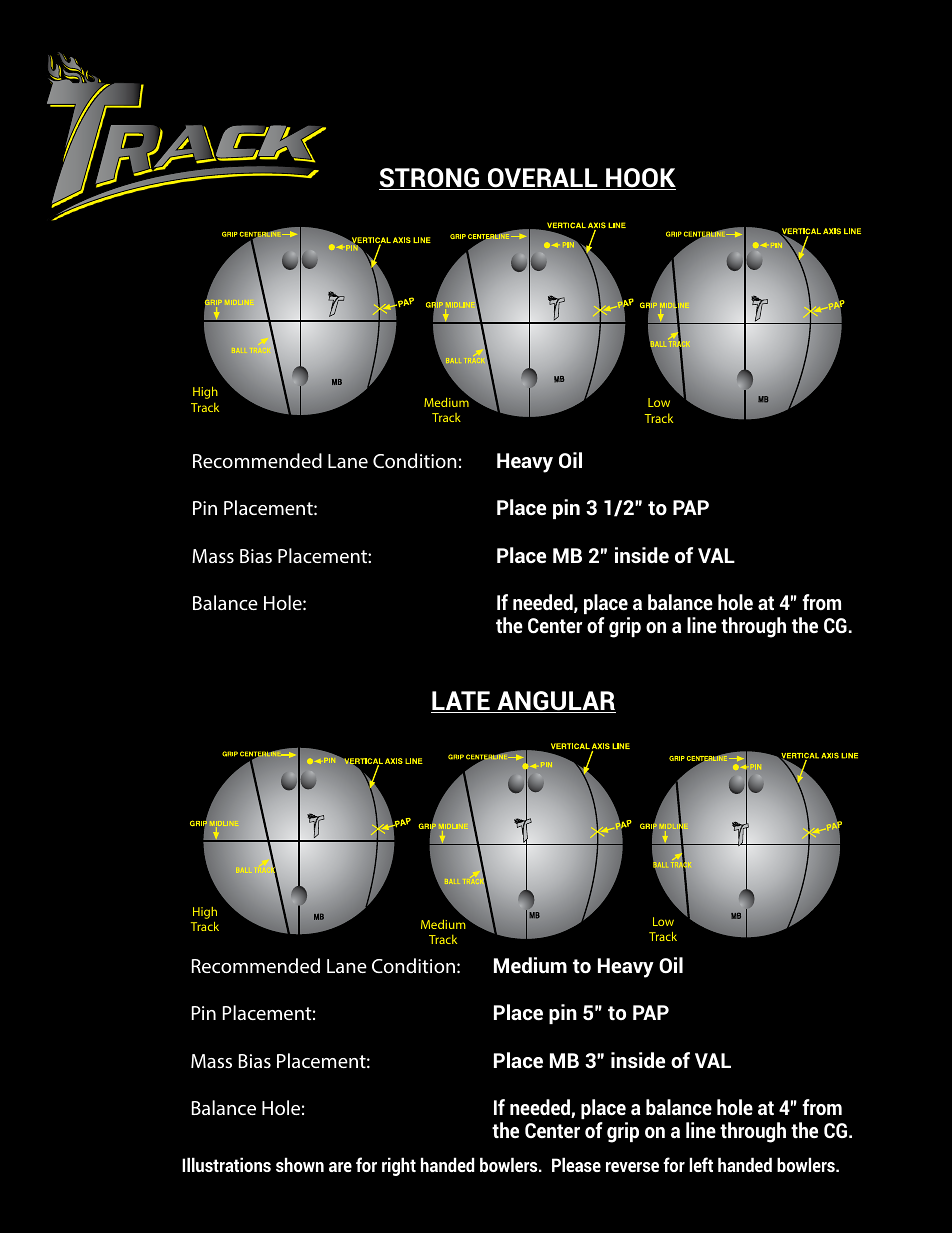 The image size is (952, 1233). Describe the element at coordinates (226, 1164) in the screenshot. I see `Illustrations` at that location.
